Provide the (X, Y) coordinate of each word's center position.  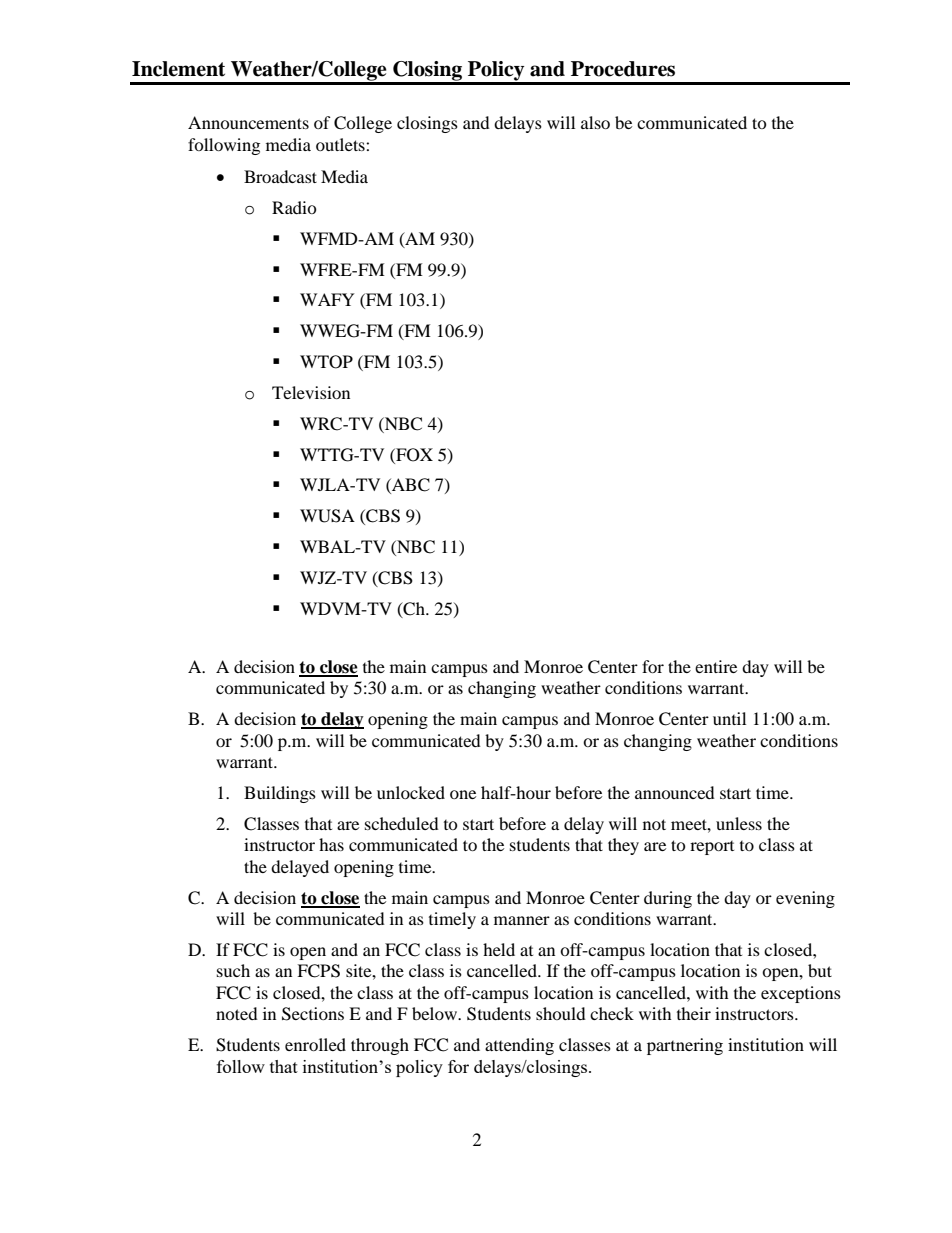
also (595, 122)
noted (237, 1013)
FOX (413, 455)
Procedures (623, 69)
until (729, 718)
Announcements (248, 122)
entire (716, 666)
